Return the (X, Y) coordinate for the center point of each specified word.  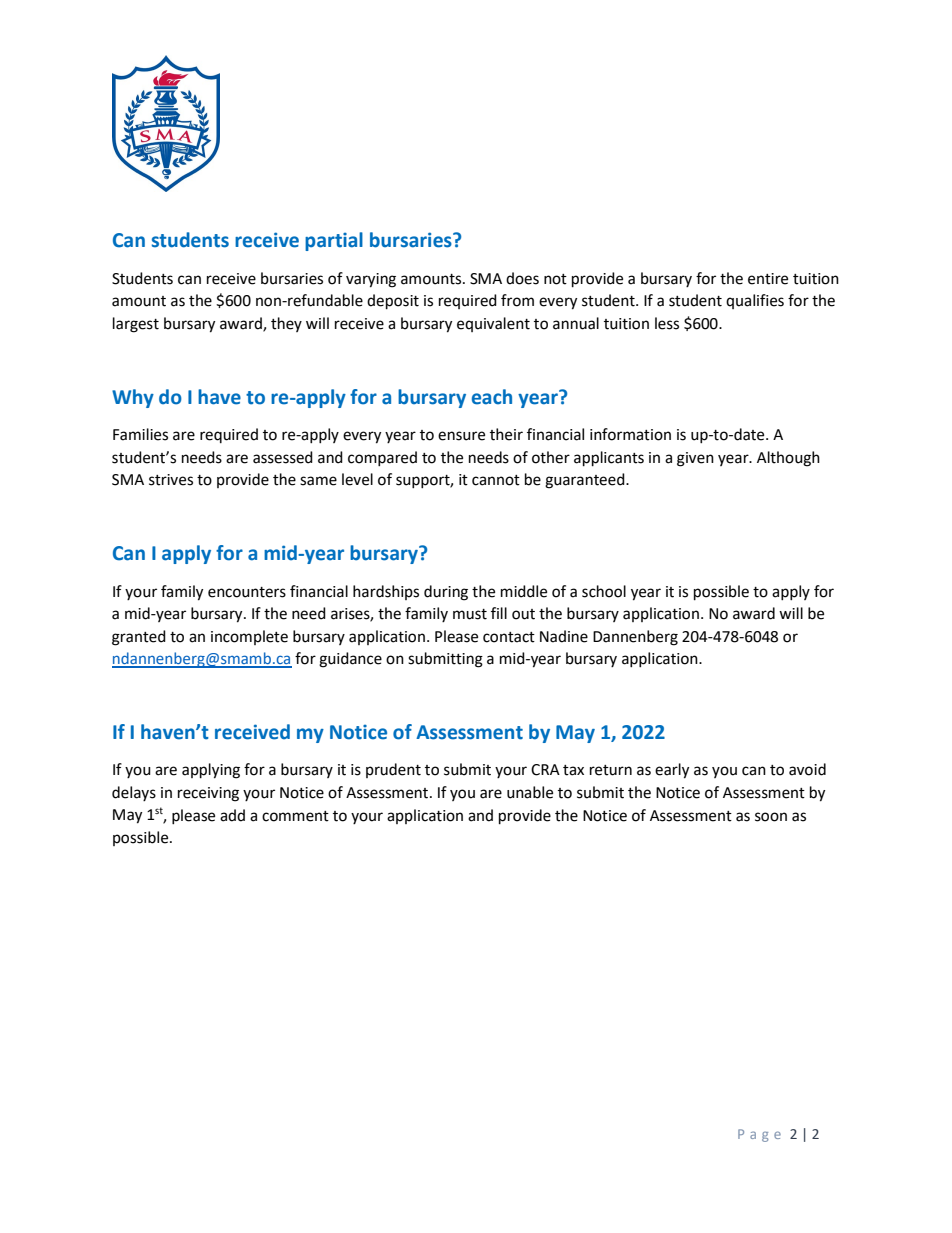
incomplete (249, 637)
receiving (208, 794)
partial (334, 241)
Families (140, 434)
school (604, 591)
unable (530, 792)
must (470, 614)
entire (768, 279)
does (522, 278)
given (695, 459)
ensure (461, 436)
